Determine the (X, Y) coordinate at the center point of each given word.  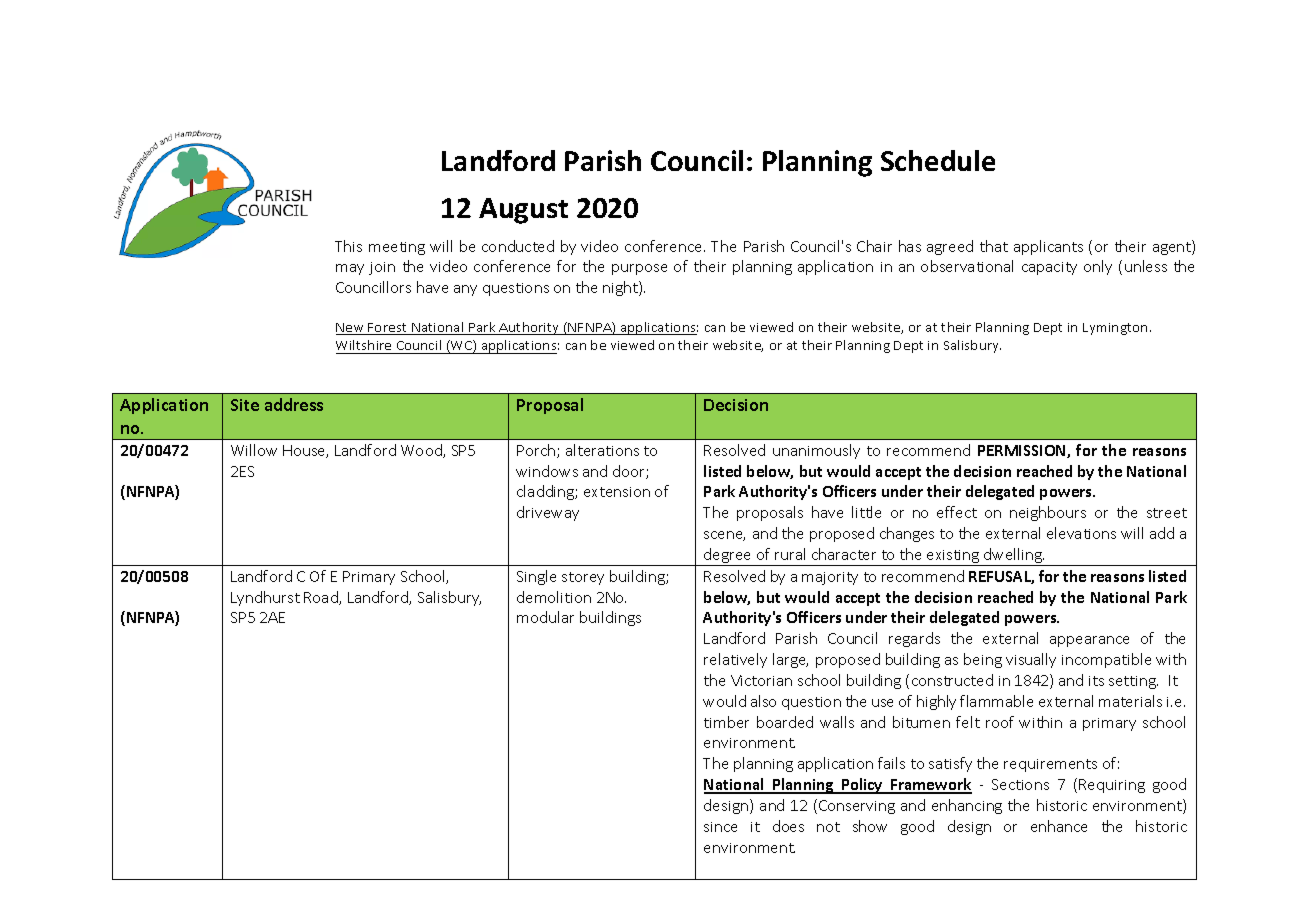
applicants (1048, 247)
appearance (1089, 641)
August (523, 211)
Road (322, 598)
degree (728, 557)
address (294, 404)
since (720, 827)
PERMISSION (1023, 451)
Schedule (938, 160)
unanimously (816, 451)
